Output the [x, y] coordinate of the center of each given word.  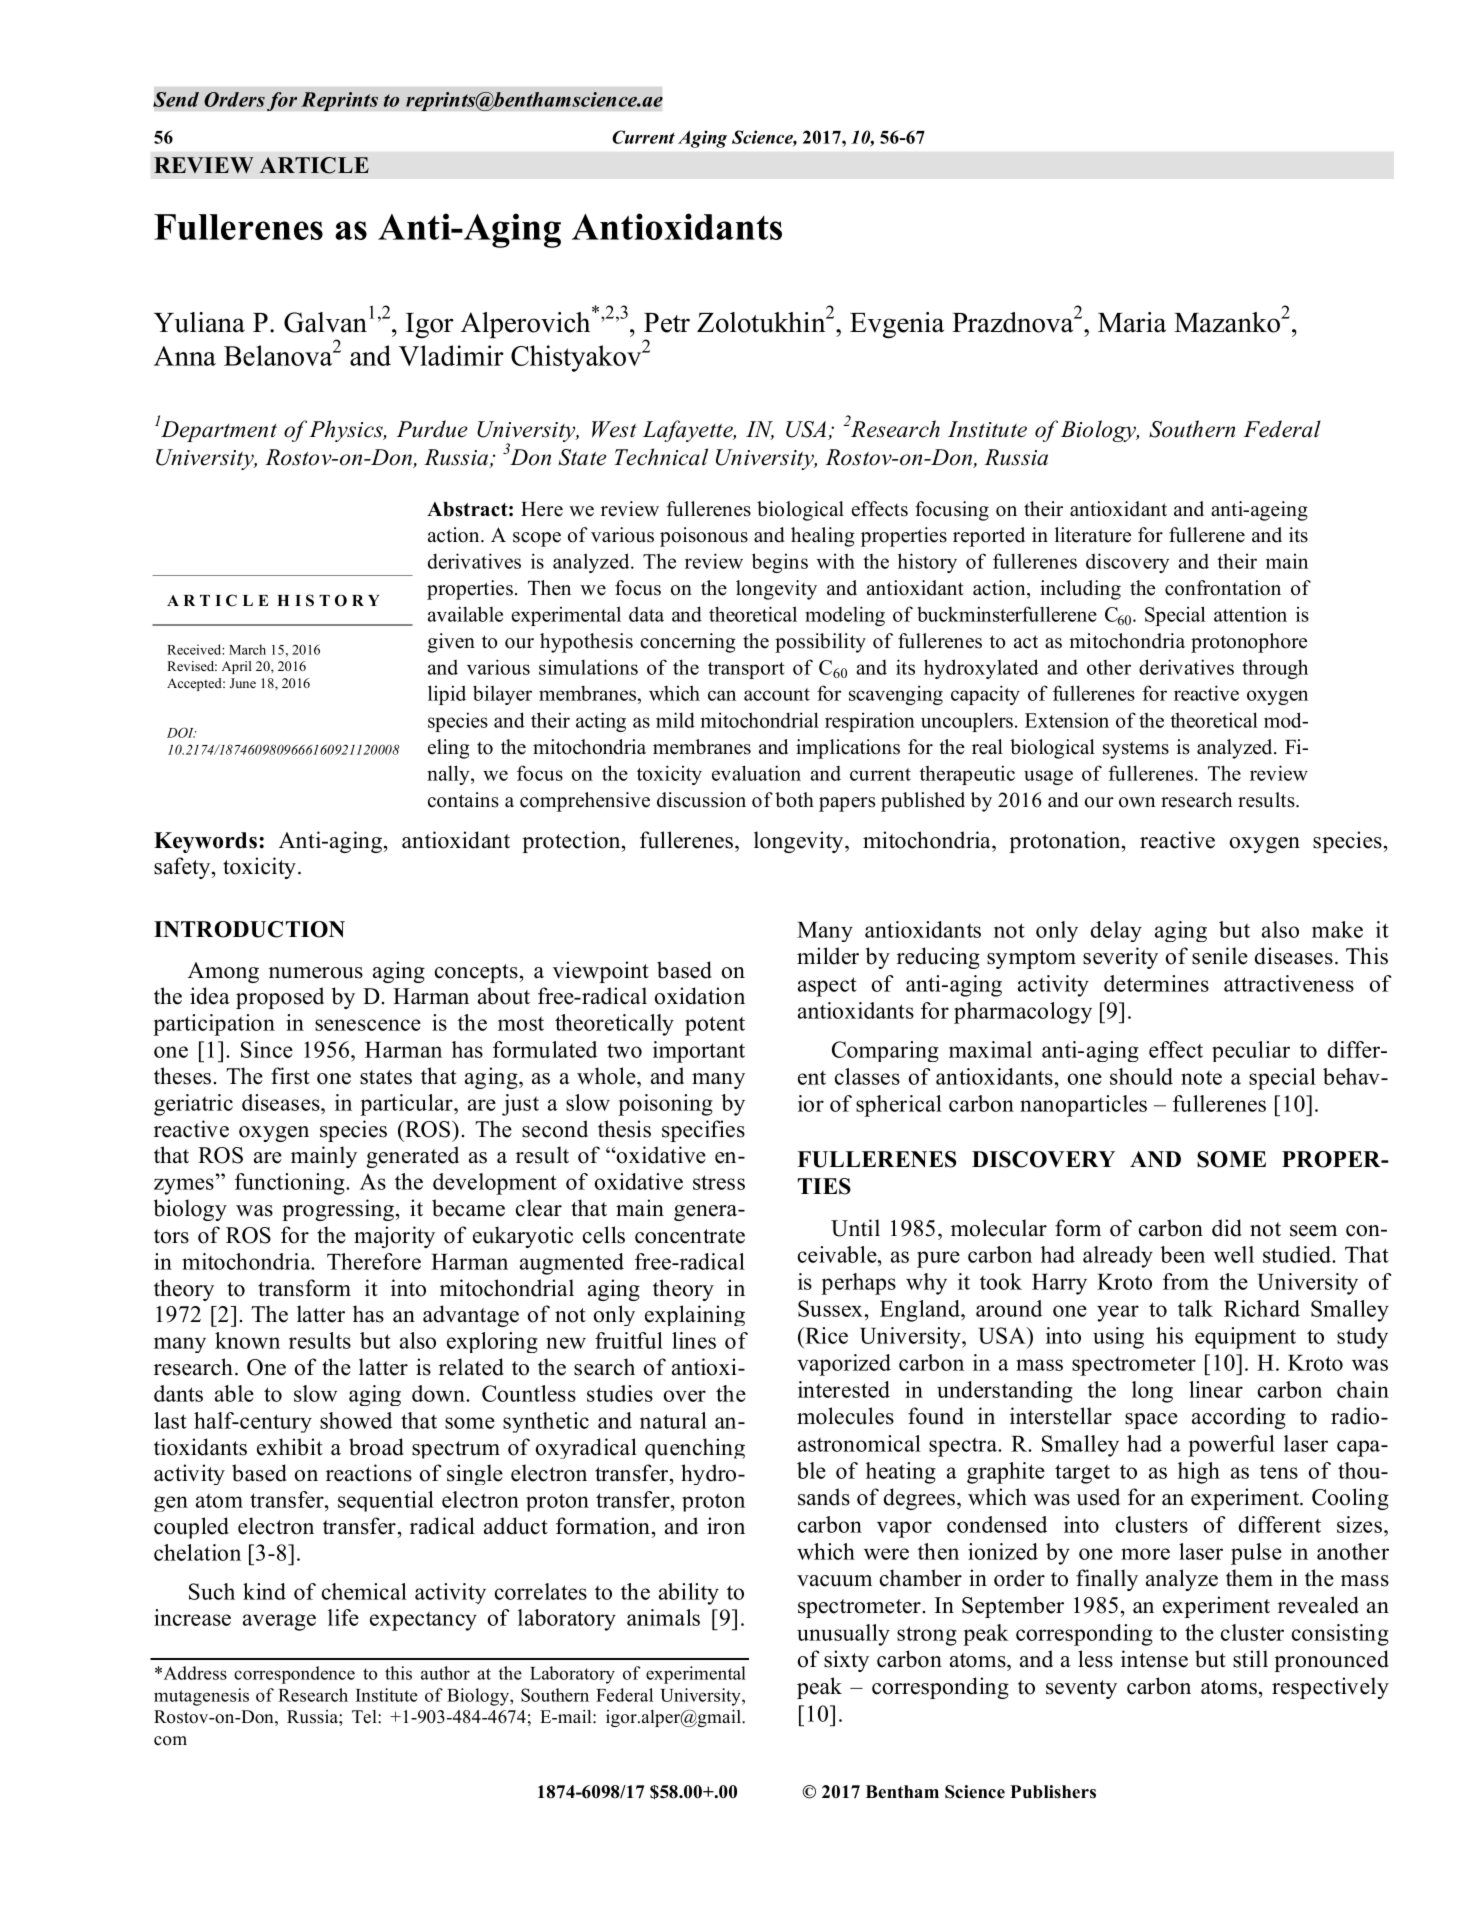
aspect [827, 987]
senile [1220, 956]
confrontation [1223, 588]
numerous [316, 973]
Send [176, 99]
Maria [1132, 322]
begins [780, 563]
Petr [667, 323]
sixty [846, 1661]
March [247, 649]
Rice [825, 1335]
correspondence [294, 1675]
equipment [1245, 1338]
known [247, 1340]
